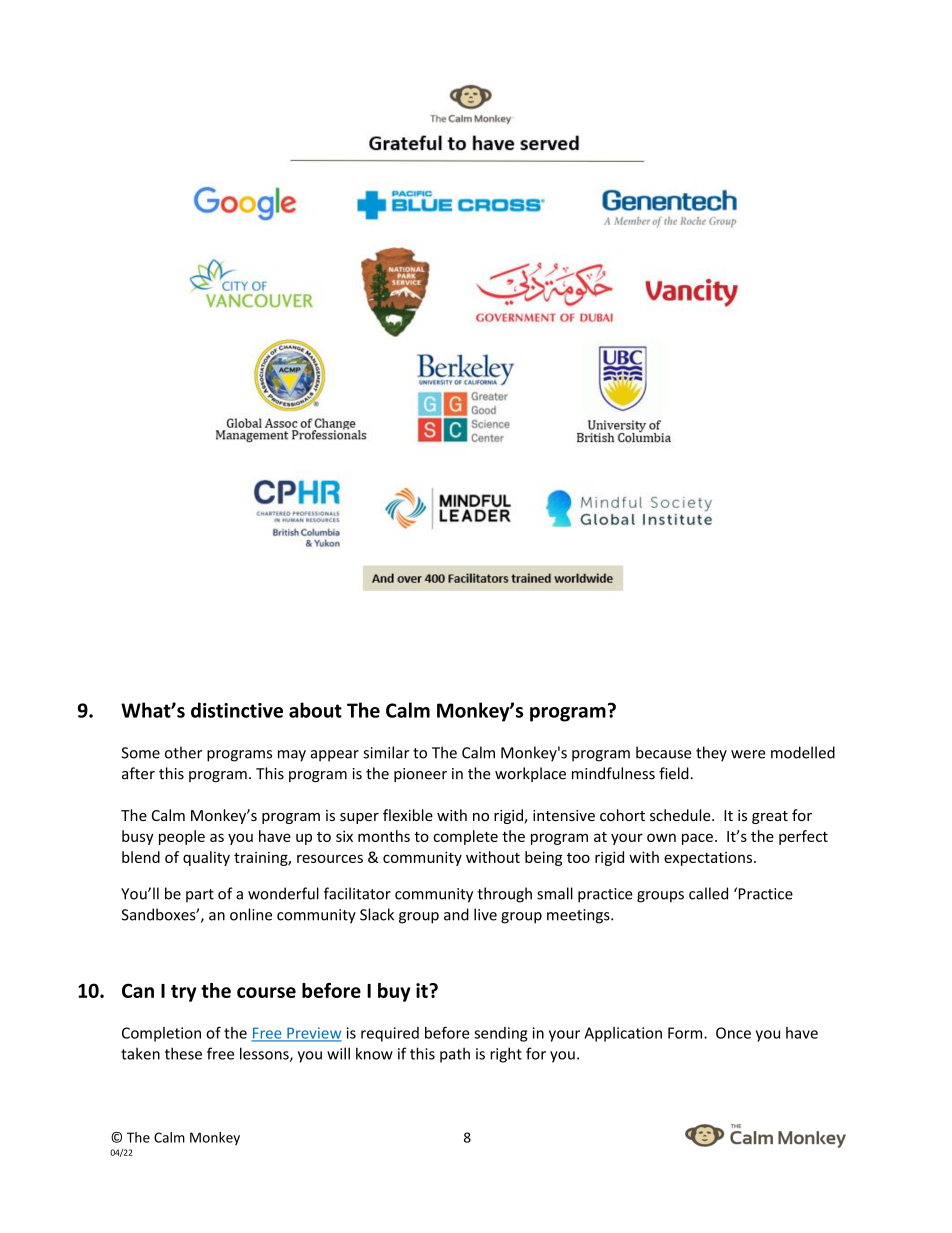 The width and height of the screenshot is (952, 1233). Describe the element at coordinates (733, 1033) in the screenshot. I see `Once` at that location.
